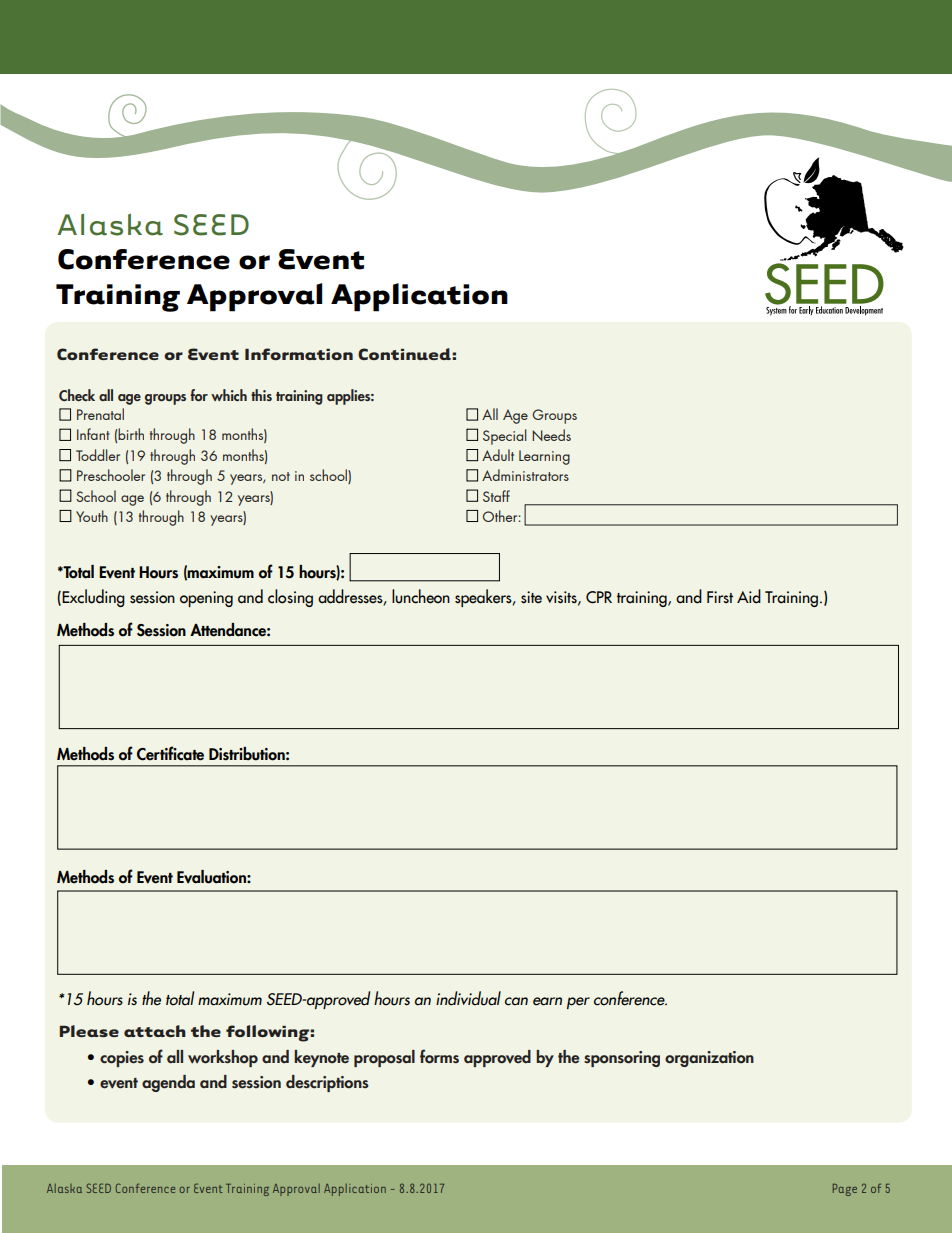 The width and height of the image is (952, 1233). I want to click on luncheon, so click(421, 596).
